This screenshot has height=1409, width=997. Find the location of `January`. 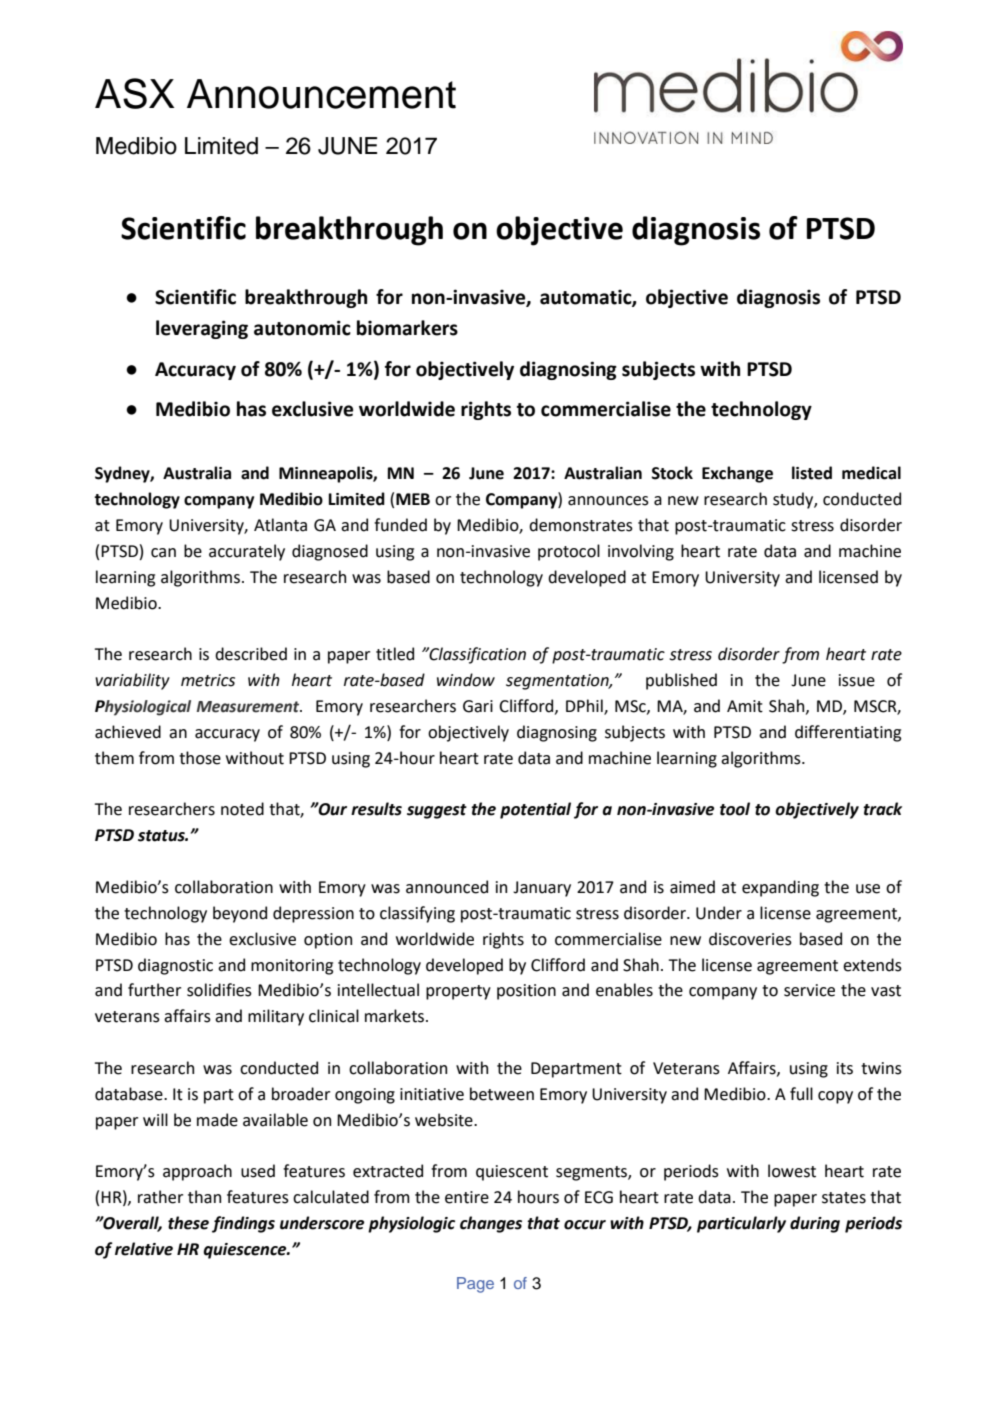

January is located at coordinates (542, 889).
